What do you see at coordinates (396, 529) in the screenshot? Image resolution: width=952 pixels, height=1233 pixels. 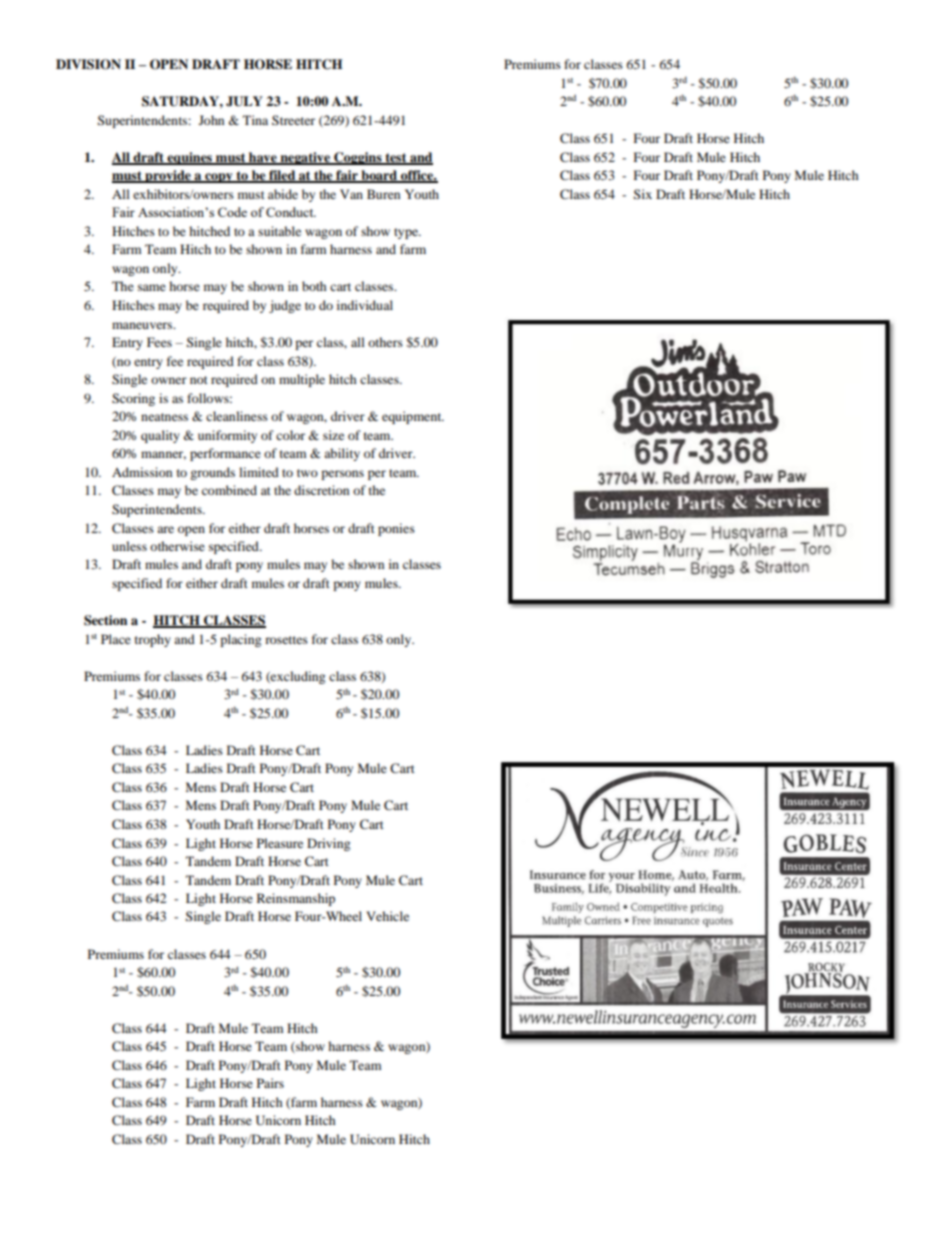 I see `ponies` at bounding box center [396, 529].
